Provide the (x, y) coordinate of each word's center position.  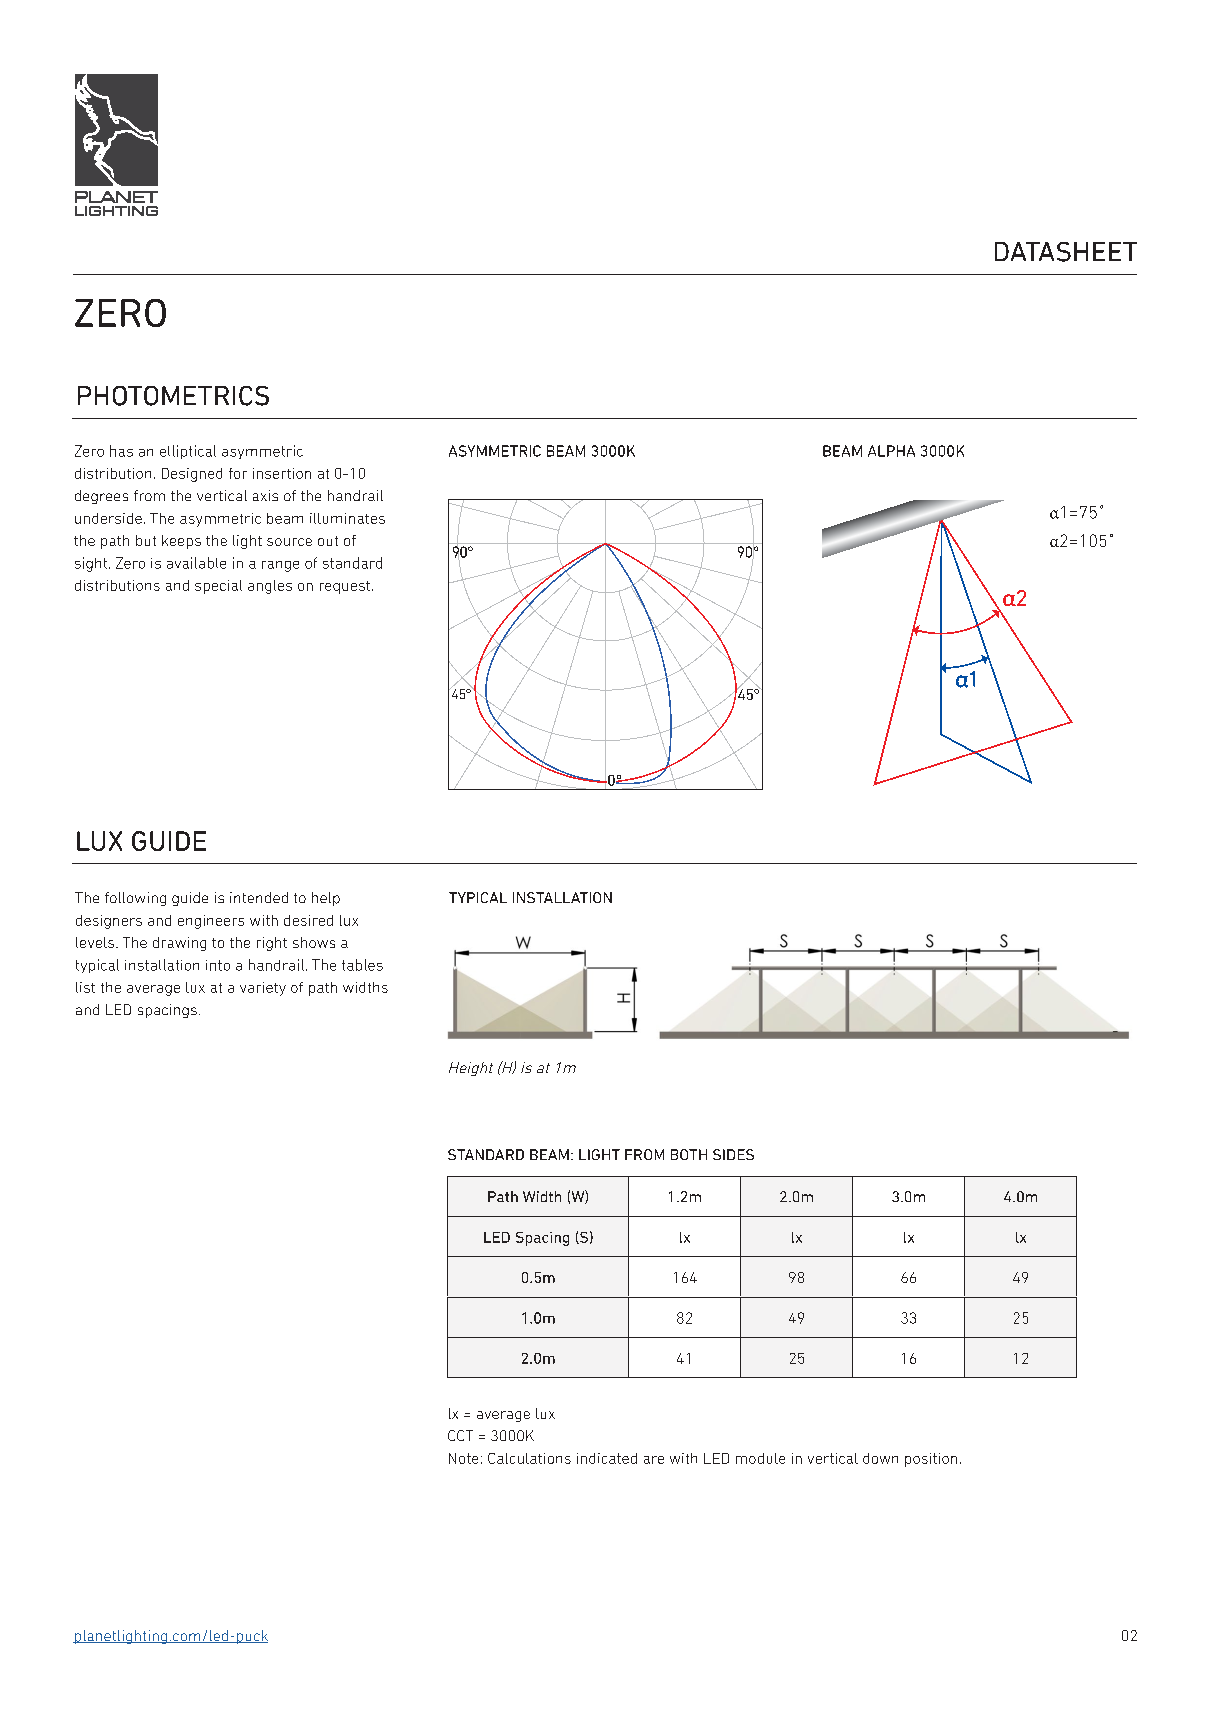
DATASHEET (1066, 252)
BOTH (689, 1154)
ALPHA (891, 451)
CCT (460, 1435)
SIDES (733, 1154)
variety (263, 989)
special (218, 587)
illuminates (347, 518)
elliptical (188, 452)
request (346, 587)
